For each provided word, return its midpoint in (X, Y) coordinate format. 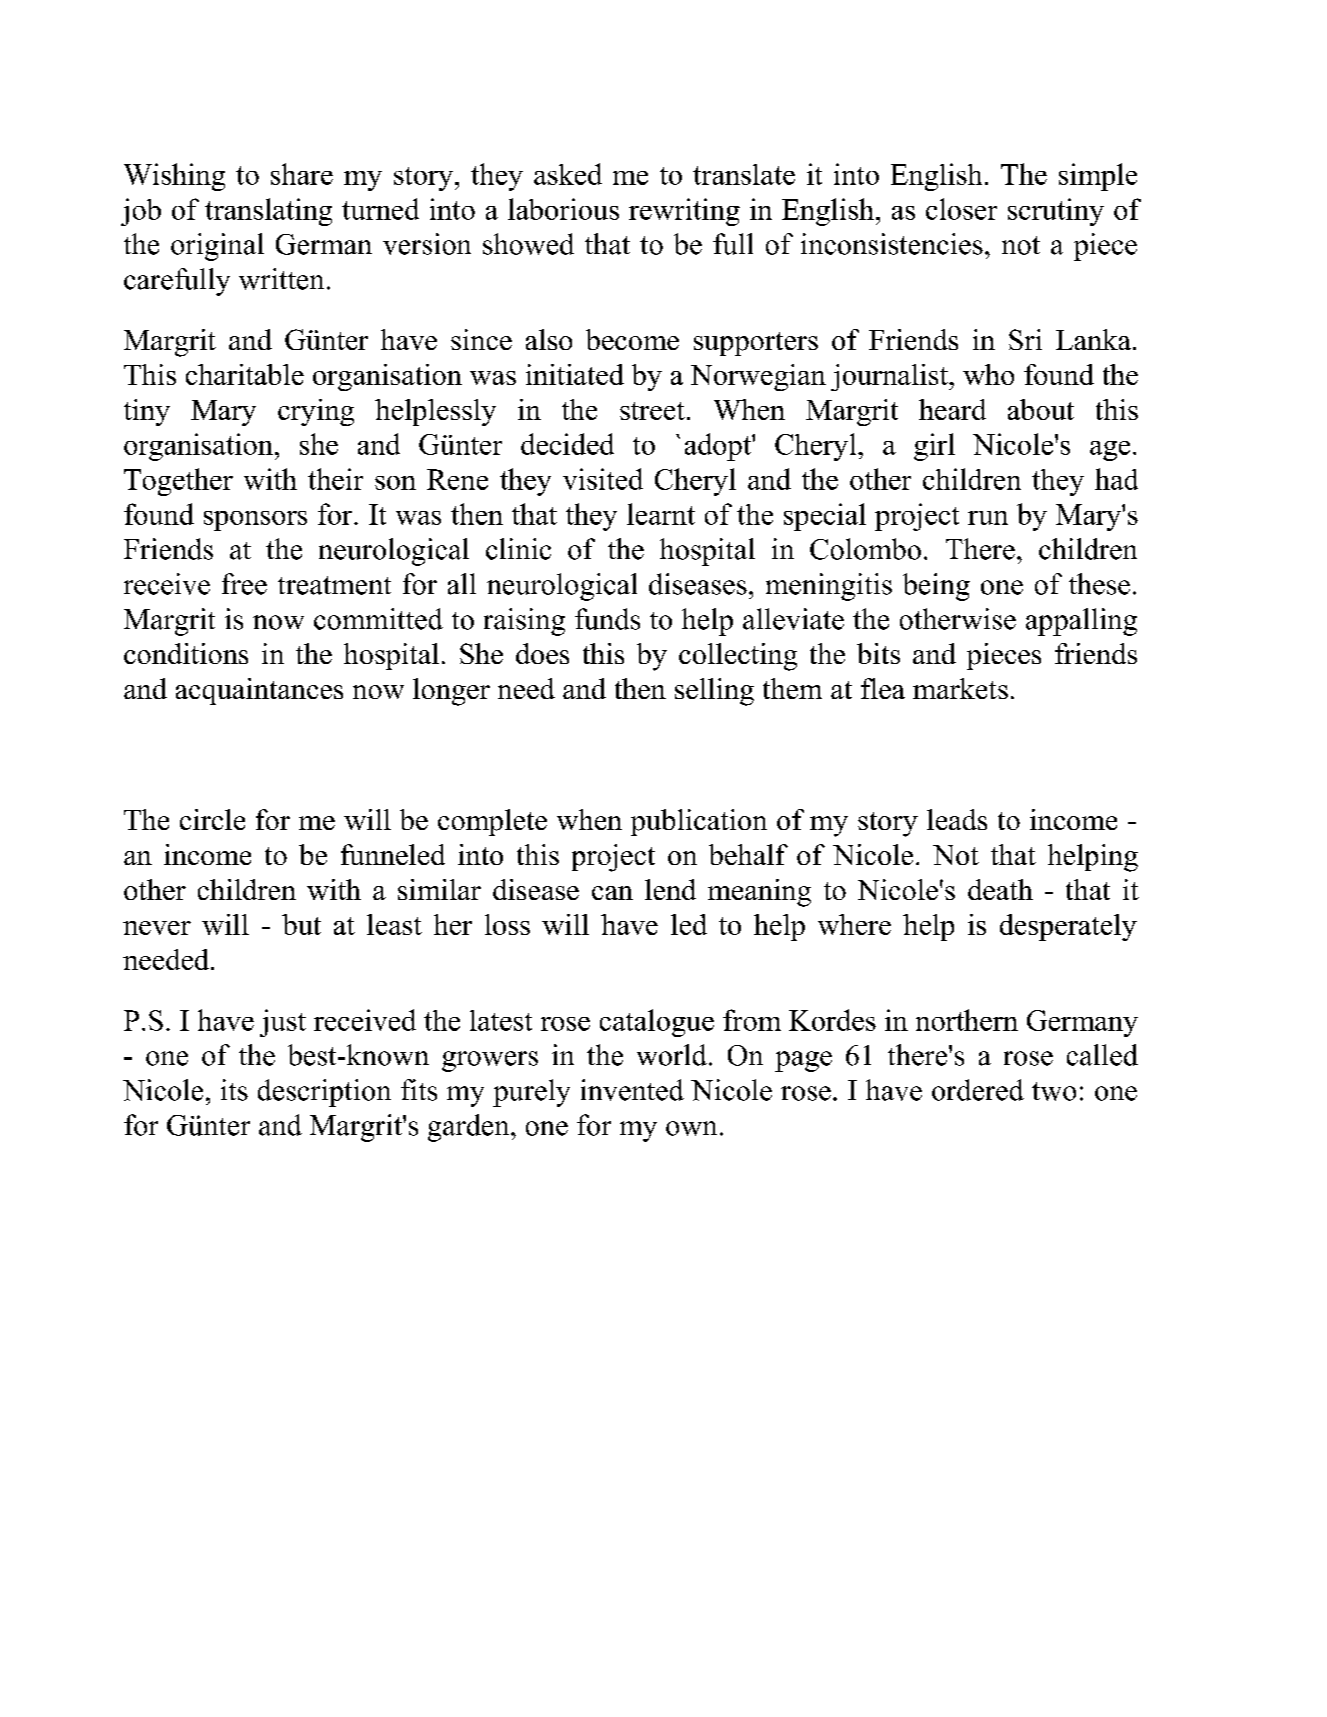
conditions (186, 653)
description (324, 1093)
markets (960, 688)
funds (607, 619)
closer (961, 209)
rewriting (684, 212)
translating (268, 212)
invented (632, 1090)
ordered (978, 1090)
